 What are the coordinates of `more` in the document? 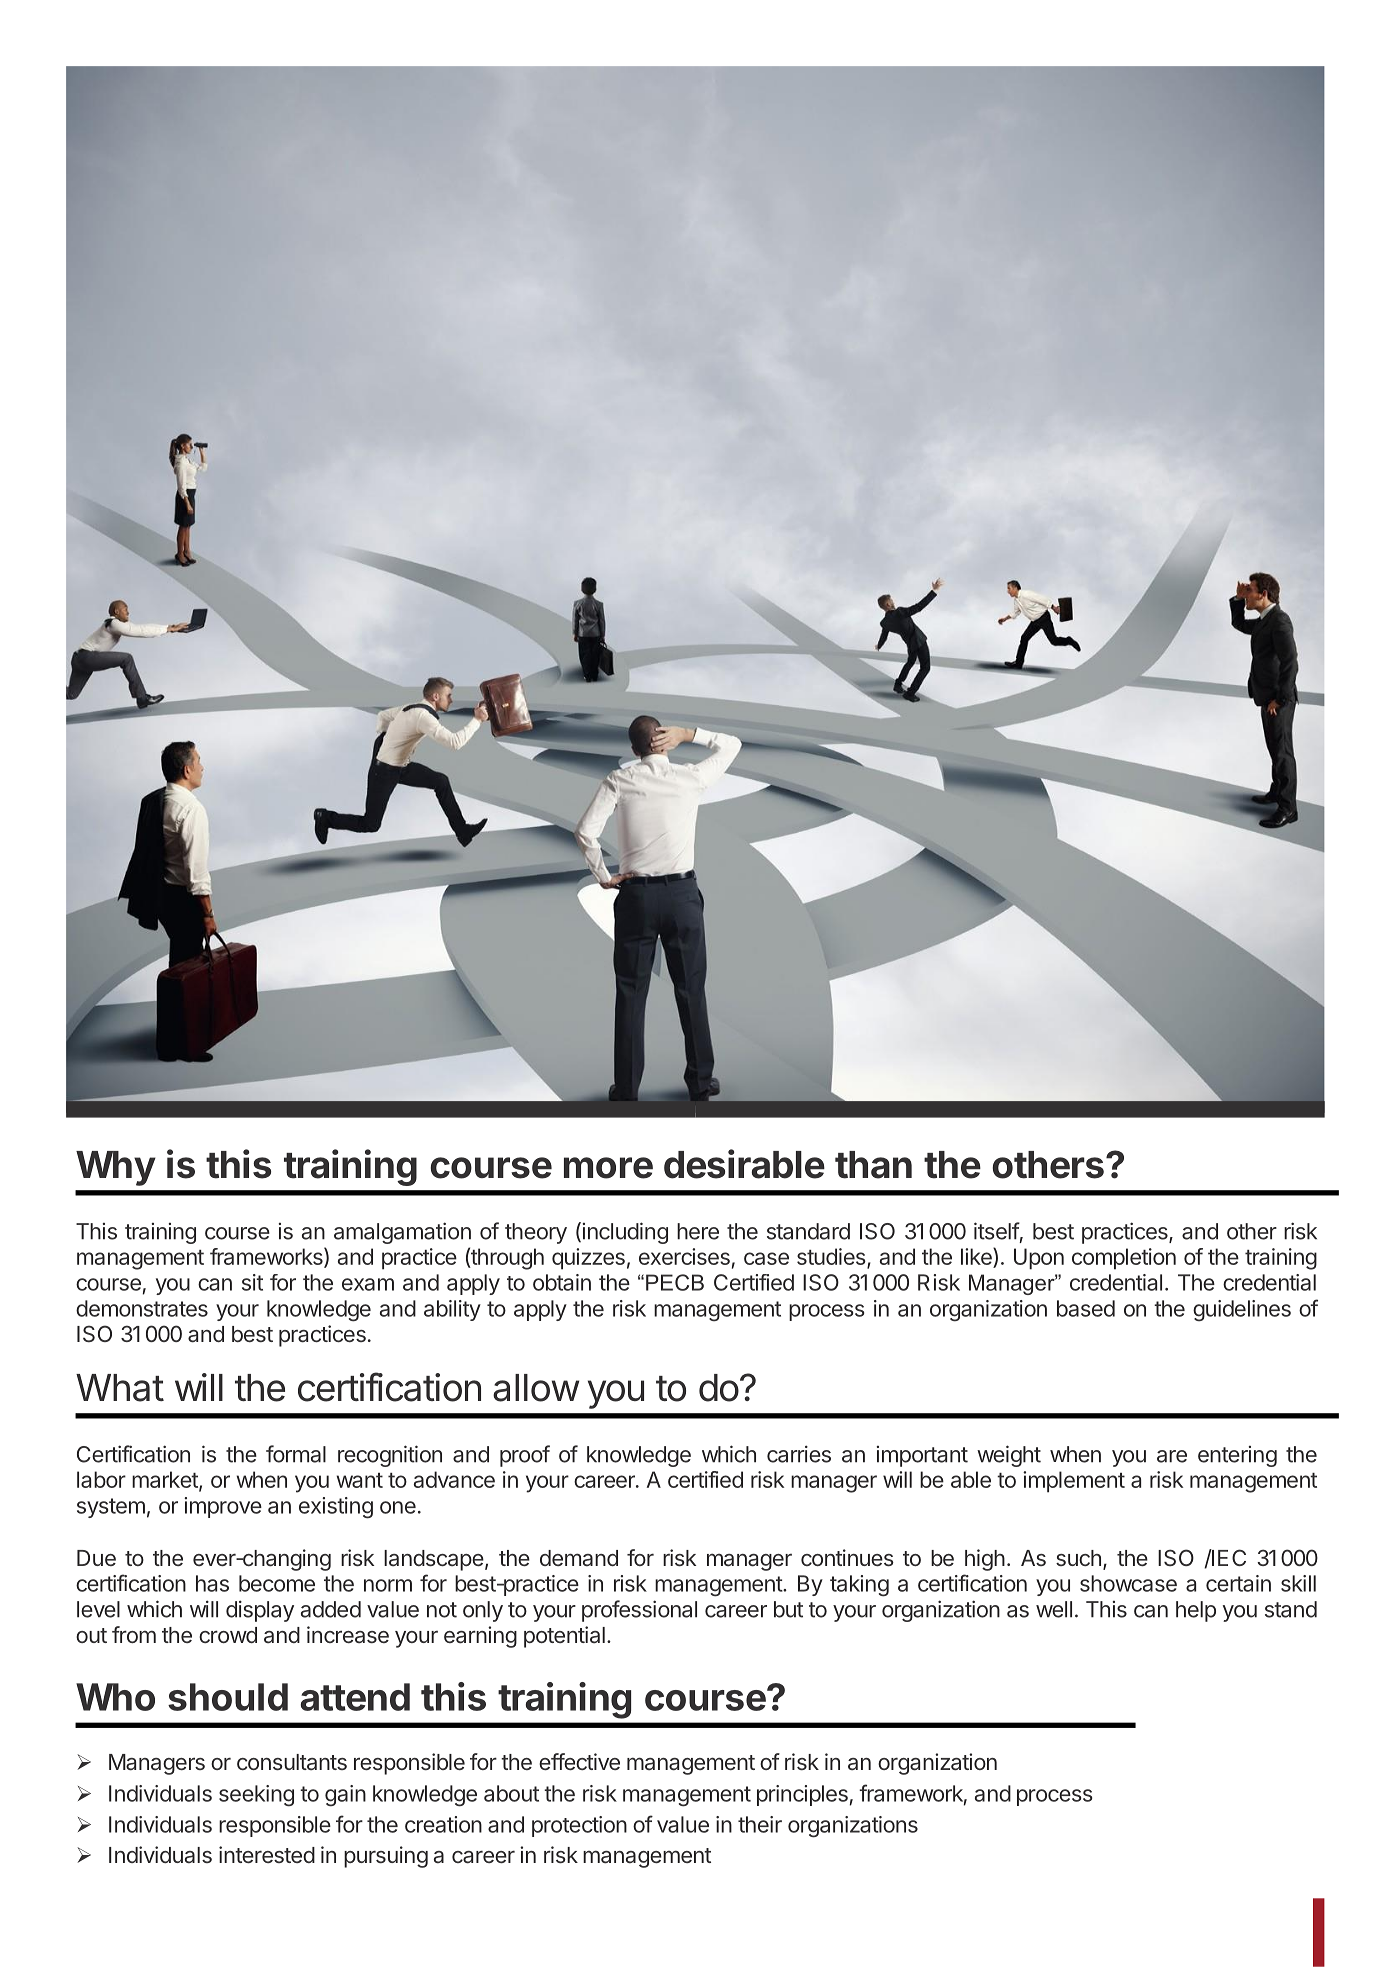 It's located at (608, 1168).
